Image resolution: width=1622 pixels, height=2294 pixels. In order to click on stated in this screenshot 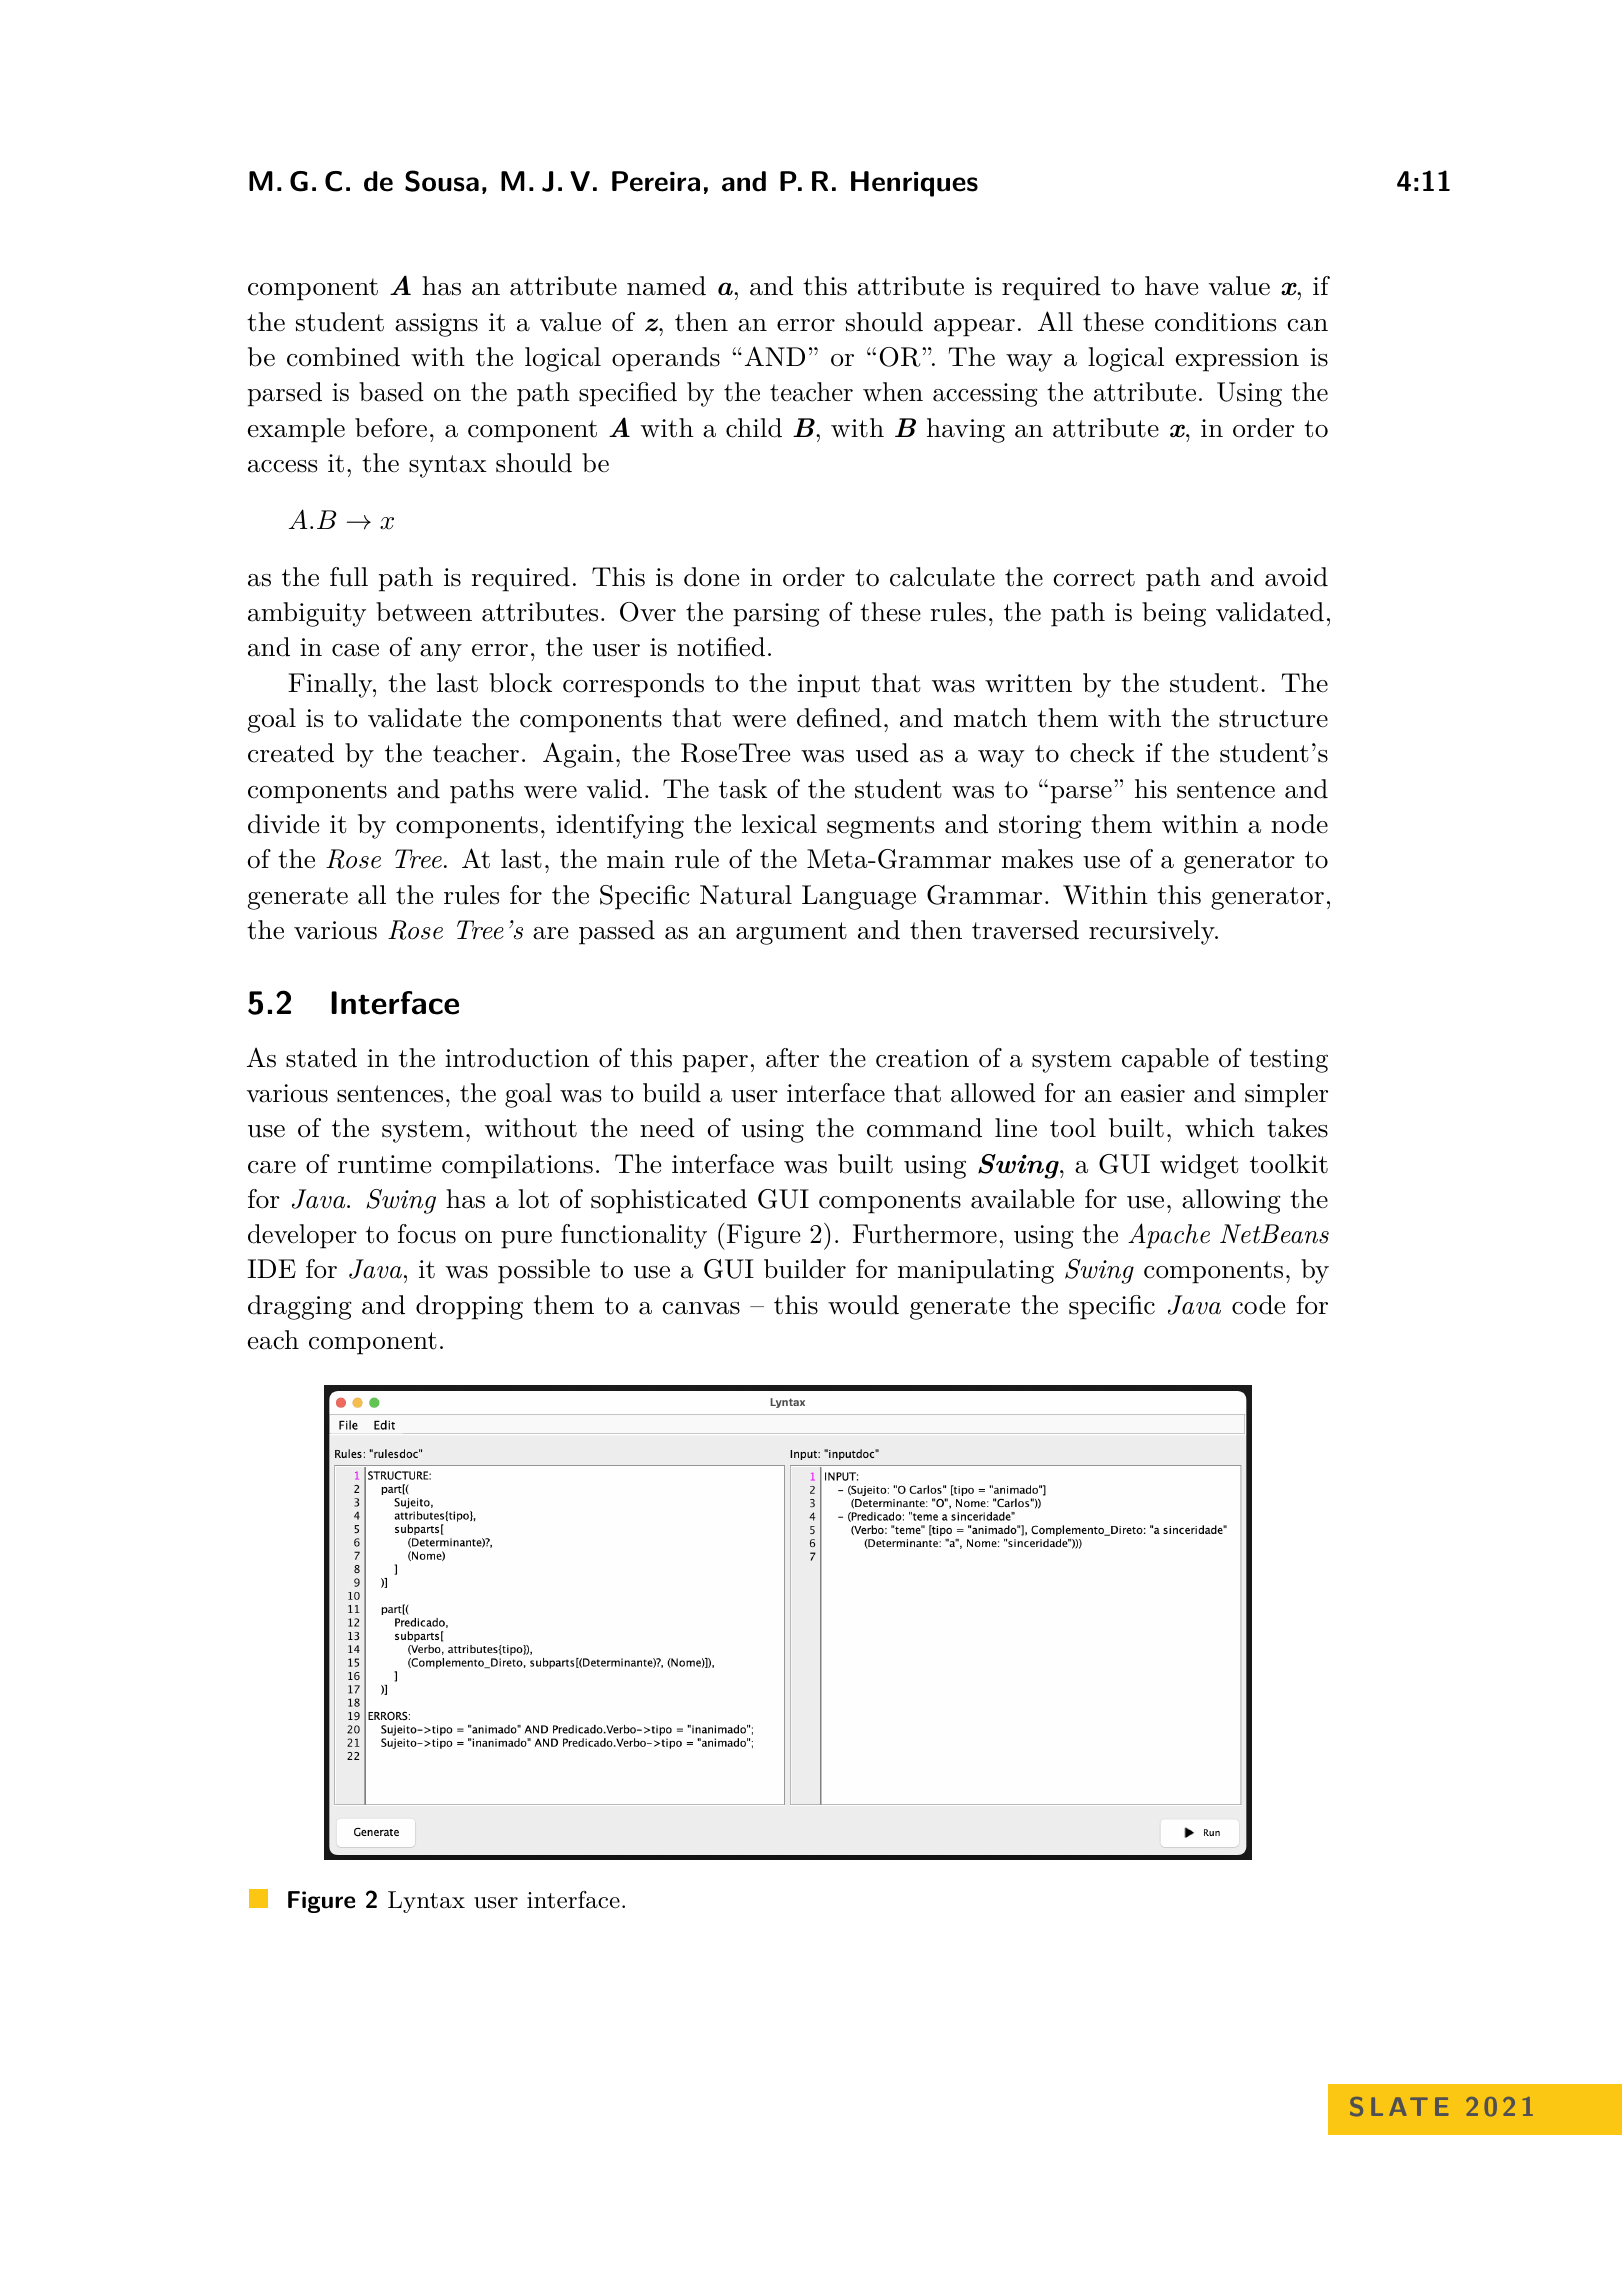, I will do `click(321, 1058)`.
